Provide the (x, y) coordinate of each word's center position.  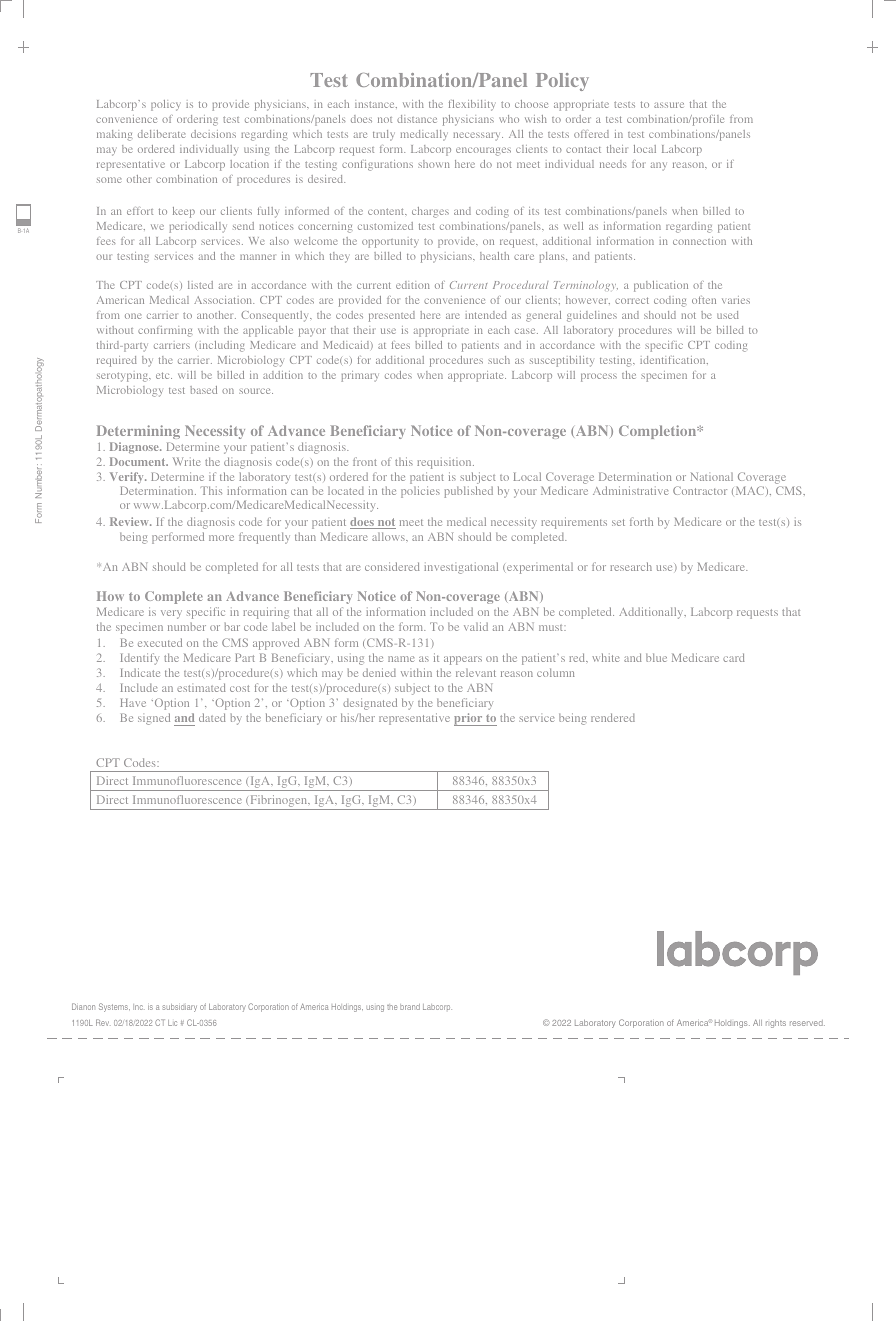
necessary (478, 136)
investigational (461, 568)
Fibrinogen (279, 802)
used (728, 315)
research (631, 566)
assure (669, 105)
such (499, 360)
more (221, 538)
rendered (613, 717)
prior (469, 719)
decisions (213, 134)
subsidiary (179, 1008)
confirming (165, 331)
